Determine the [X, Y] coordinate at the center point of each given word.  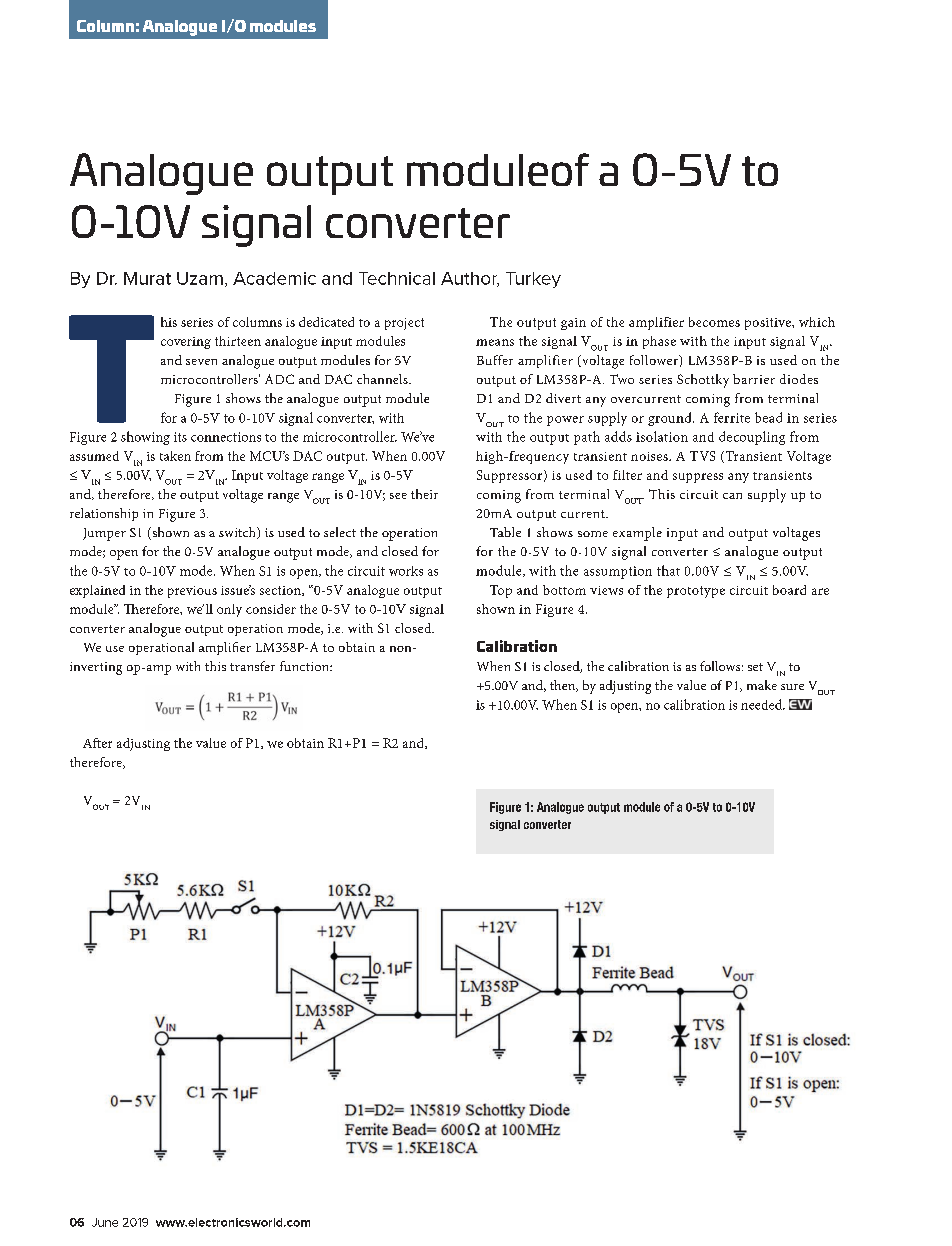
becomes [714, 322]
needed [763, 704]
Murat [147, 278]
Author [470, 279]
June [105, 1222]
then [564, 686]
